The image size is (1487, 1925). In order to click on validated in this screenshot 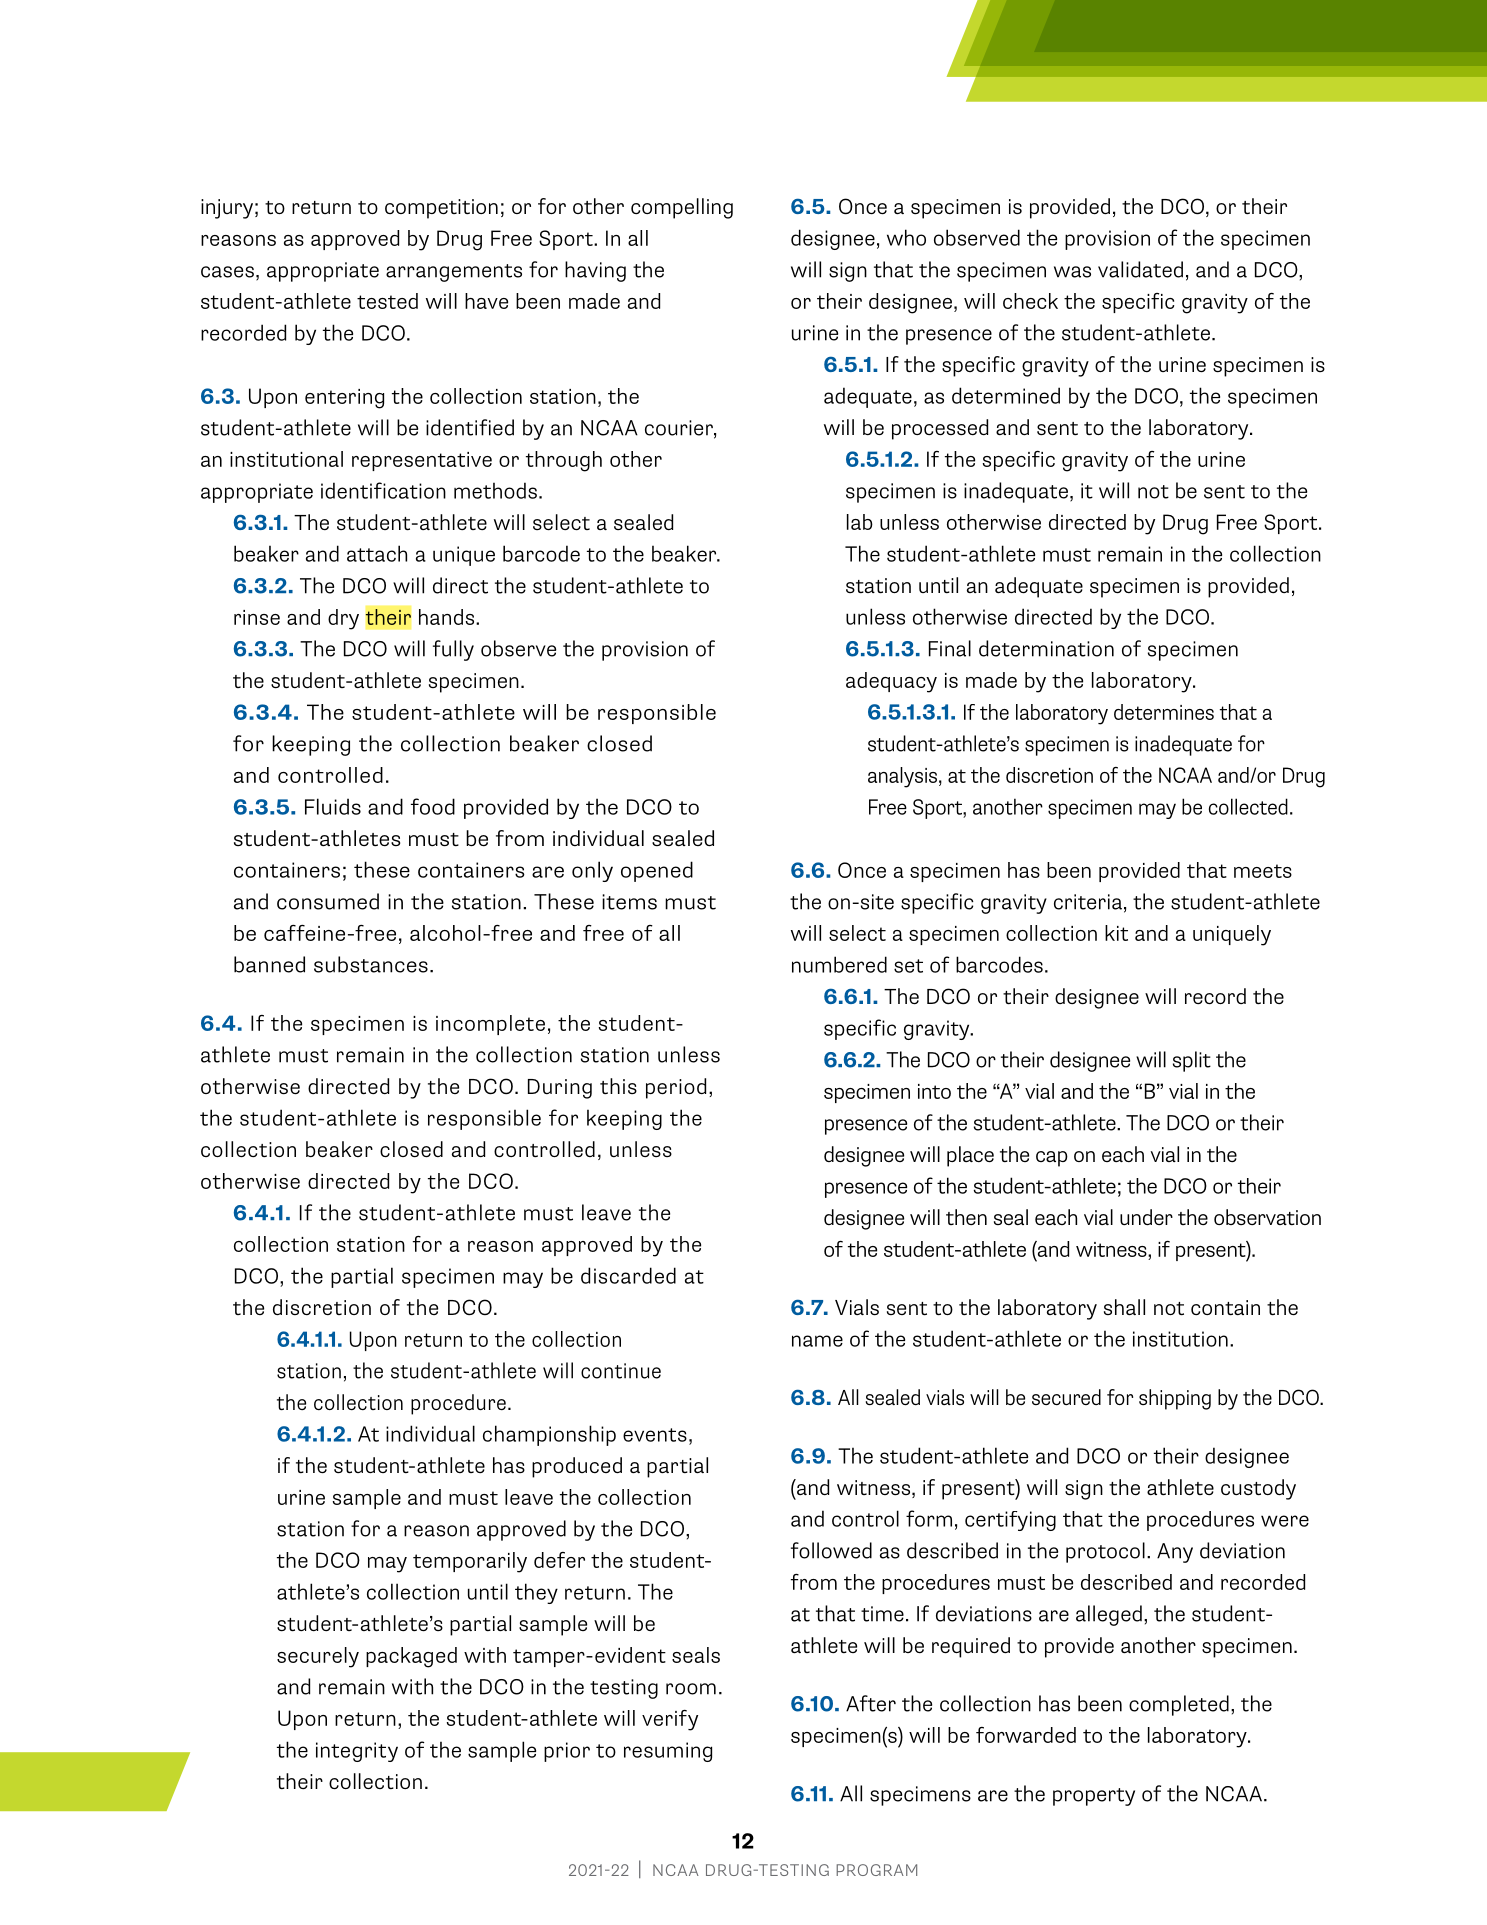, I will do `click(1140, 269)`.
